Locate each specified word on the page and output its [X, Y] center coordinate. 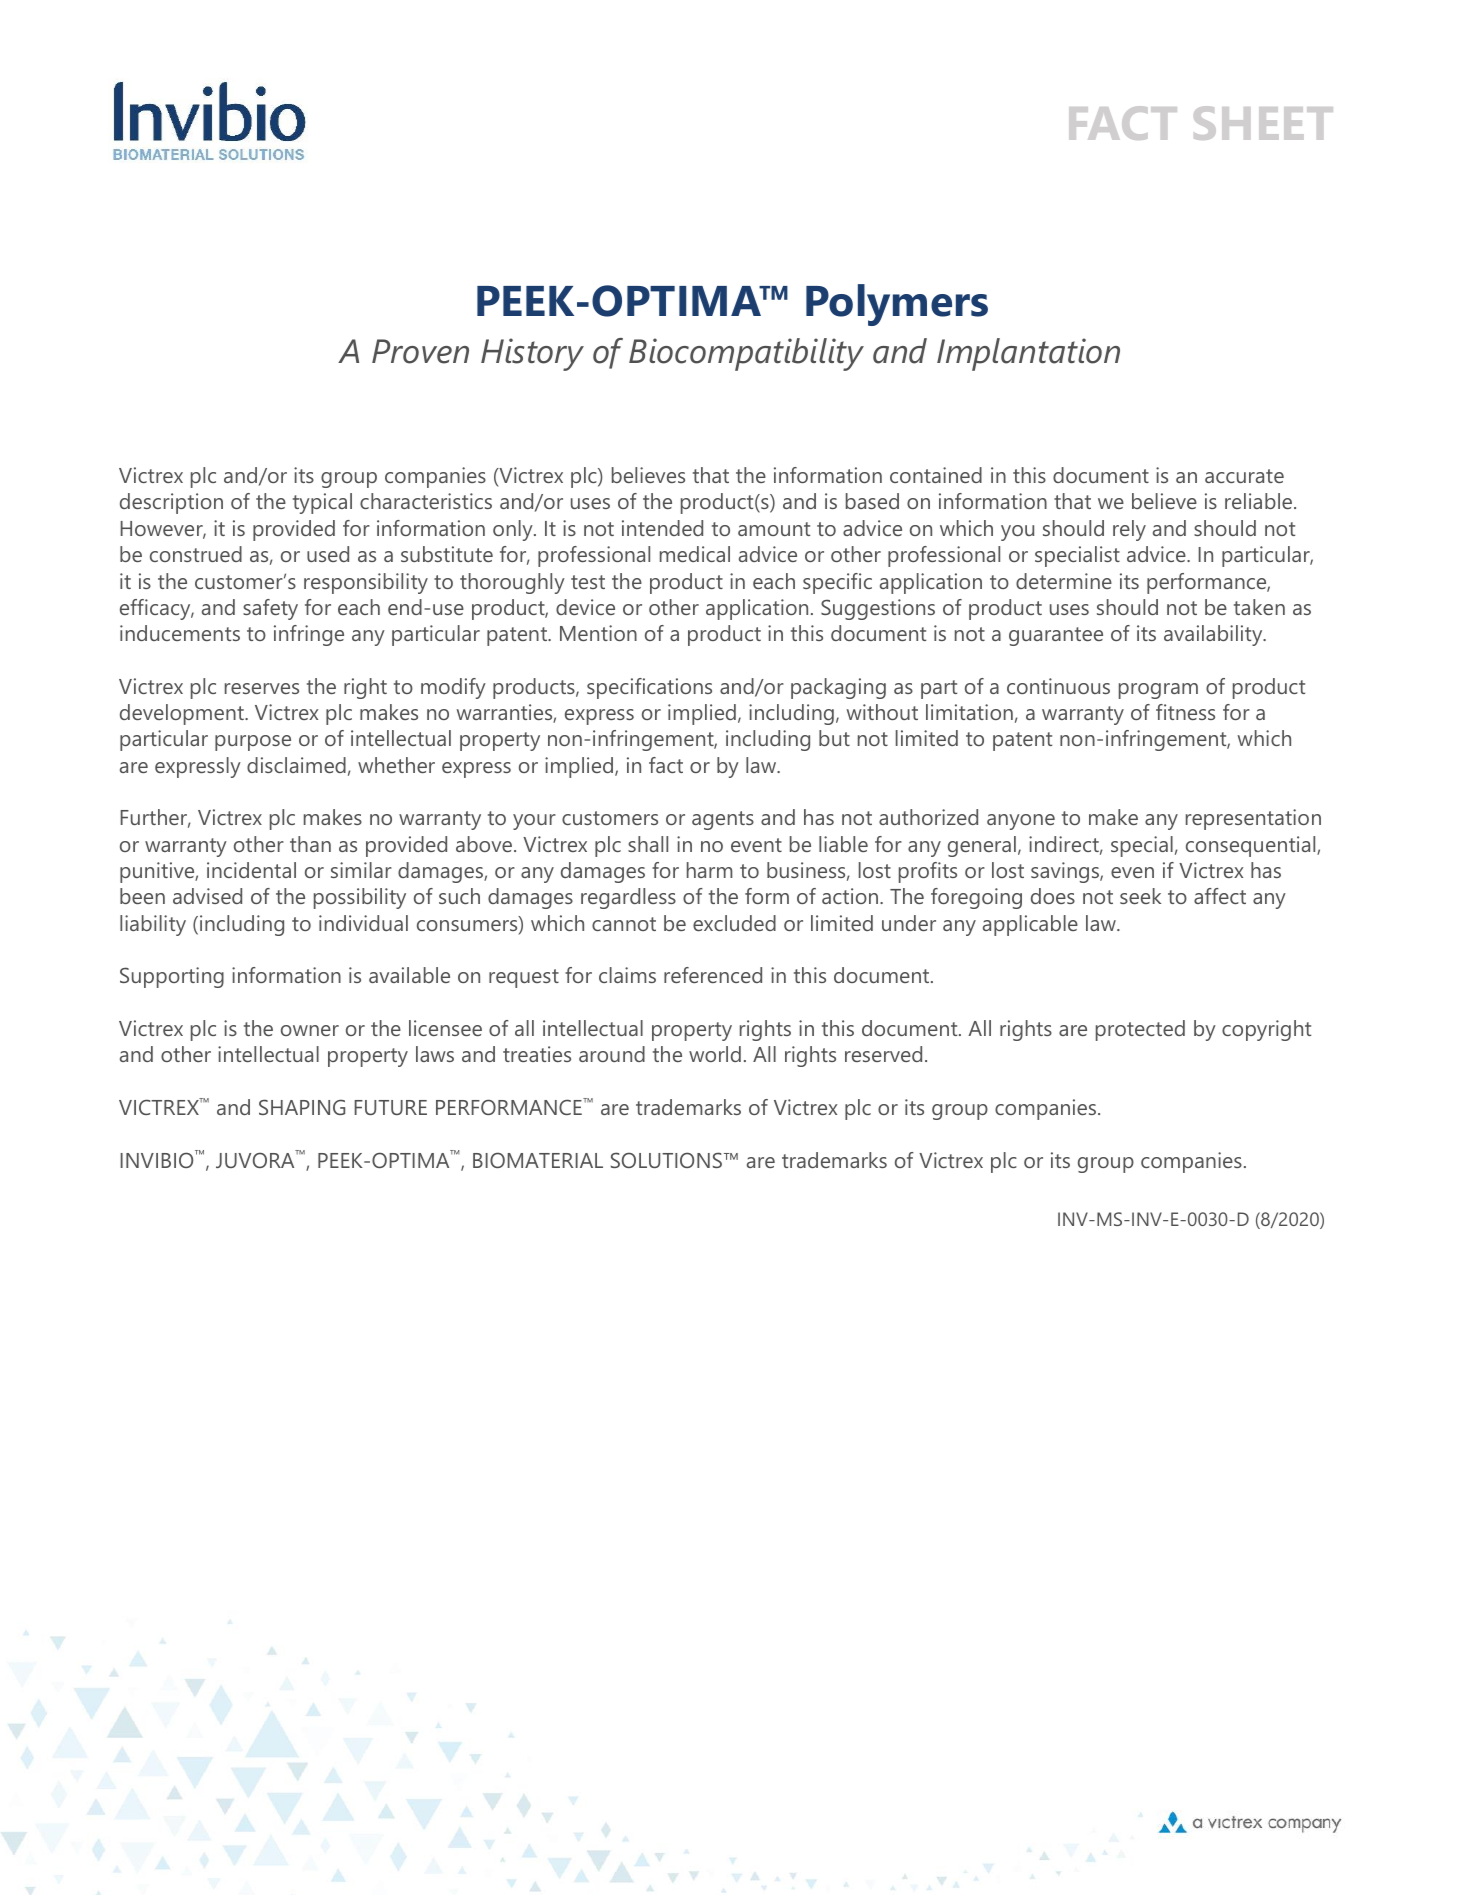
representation [1253, 819]
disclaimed [296, 765]
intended [662, 528]
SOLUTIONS [668, 1160]
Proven [420, 351]
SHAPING [302, 1107]
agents [723, 820]
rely [1129, 530]
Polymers [897, 305]
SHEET [1263, 123]
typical [322, 503]
